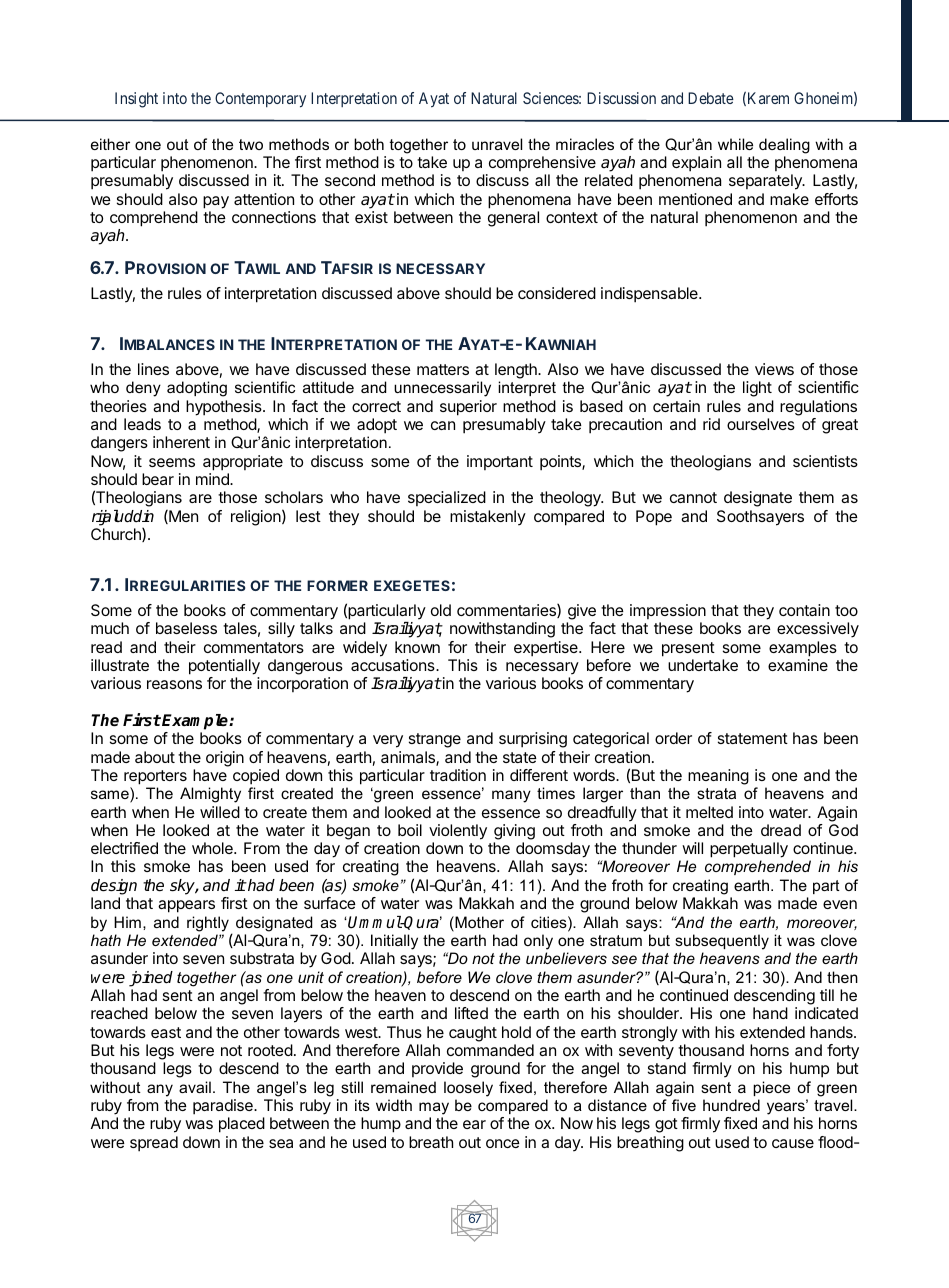 The height and width of the screenshot is (1288, 949). I want to click on hundred, so click(731, 1105).
